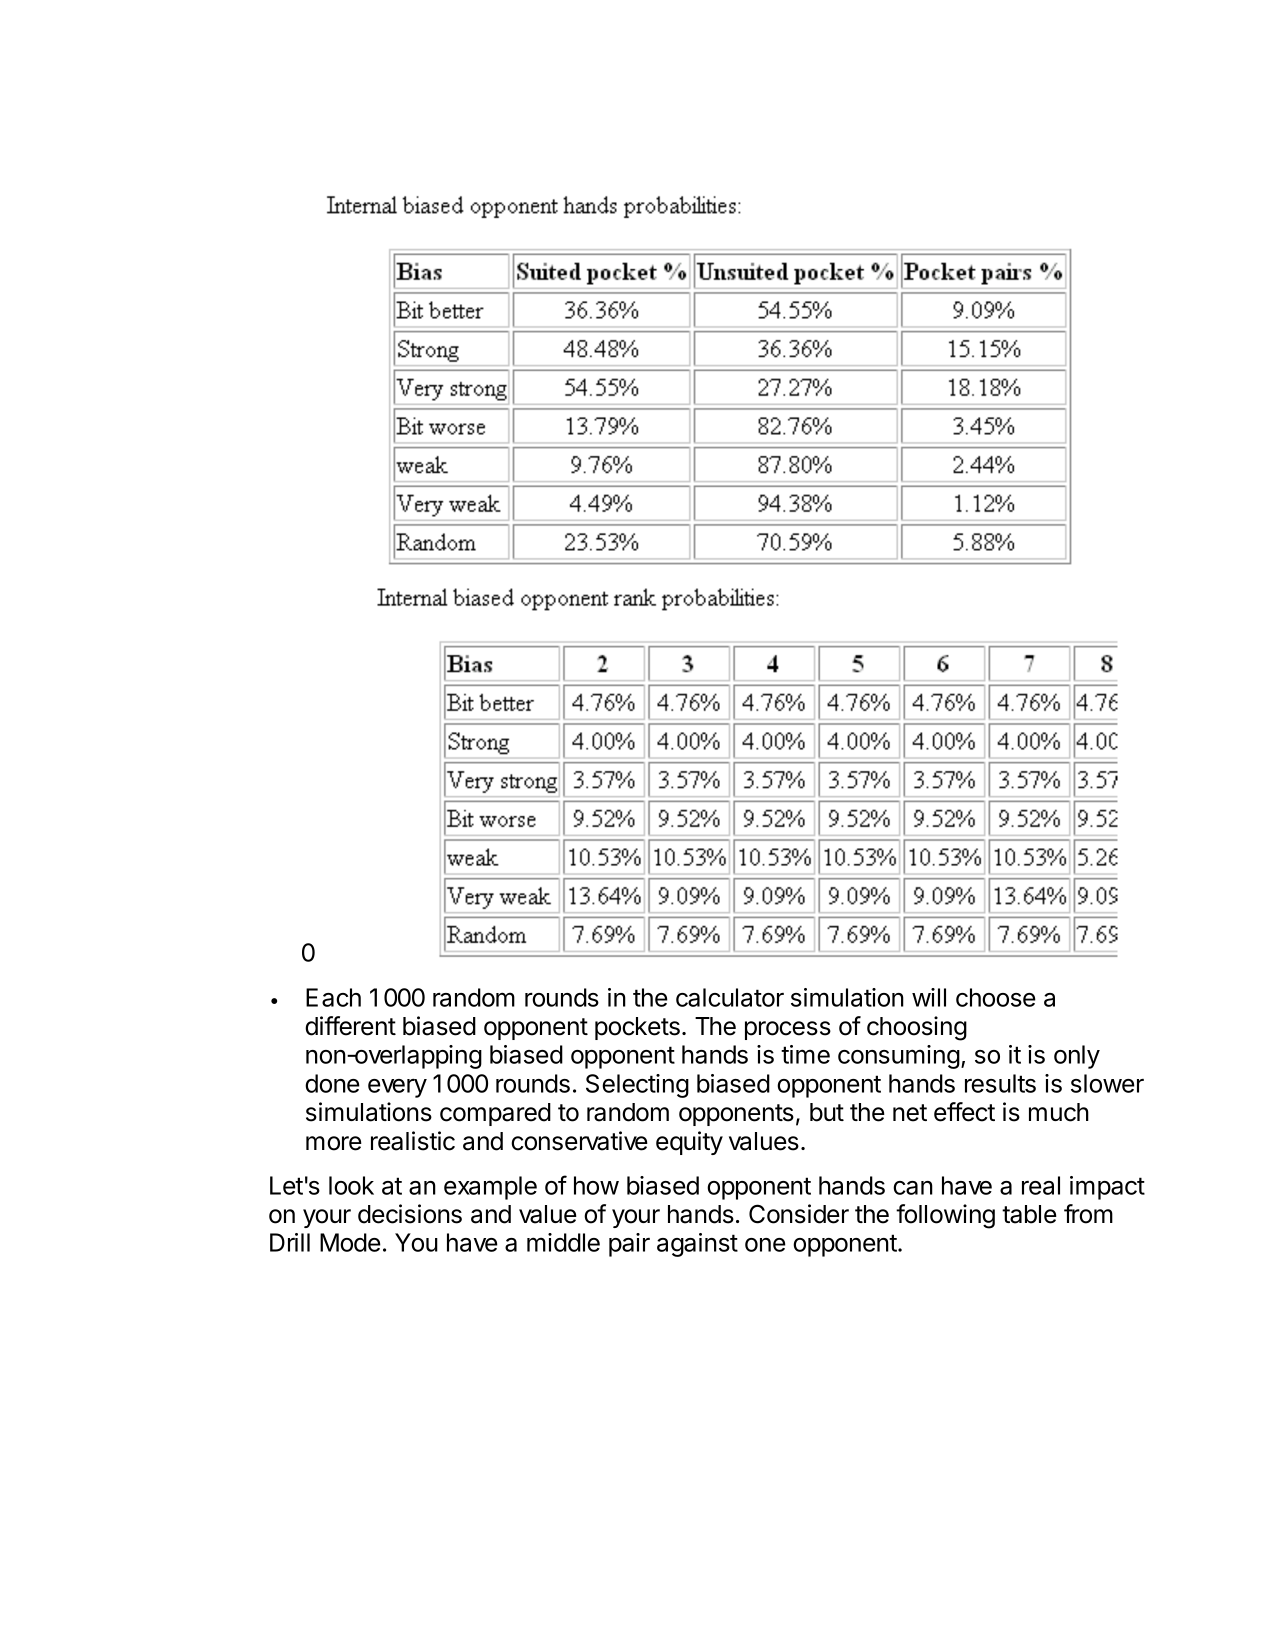 The height and width of the page is (1633, 1262). What do you see at coordinates (996, 997) in the page?
I see `choose` at bounding box center [996, 997].
